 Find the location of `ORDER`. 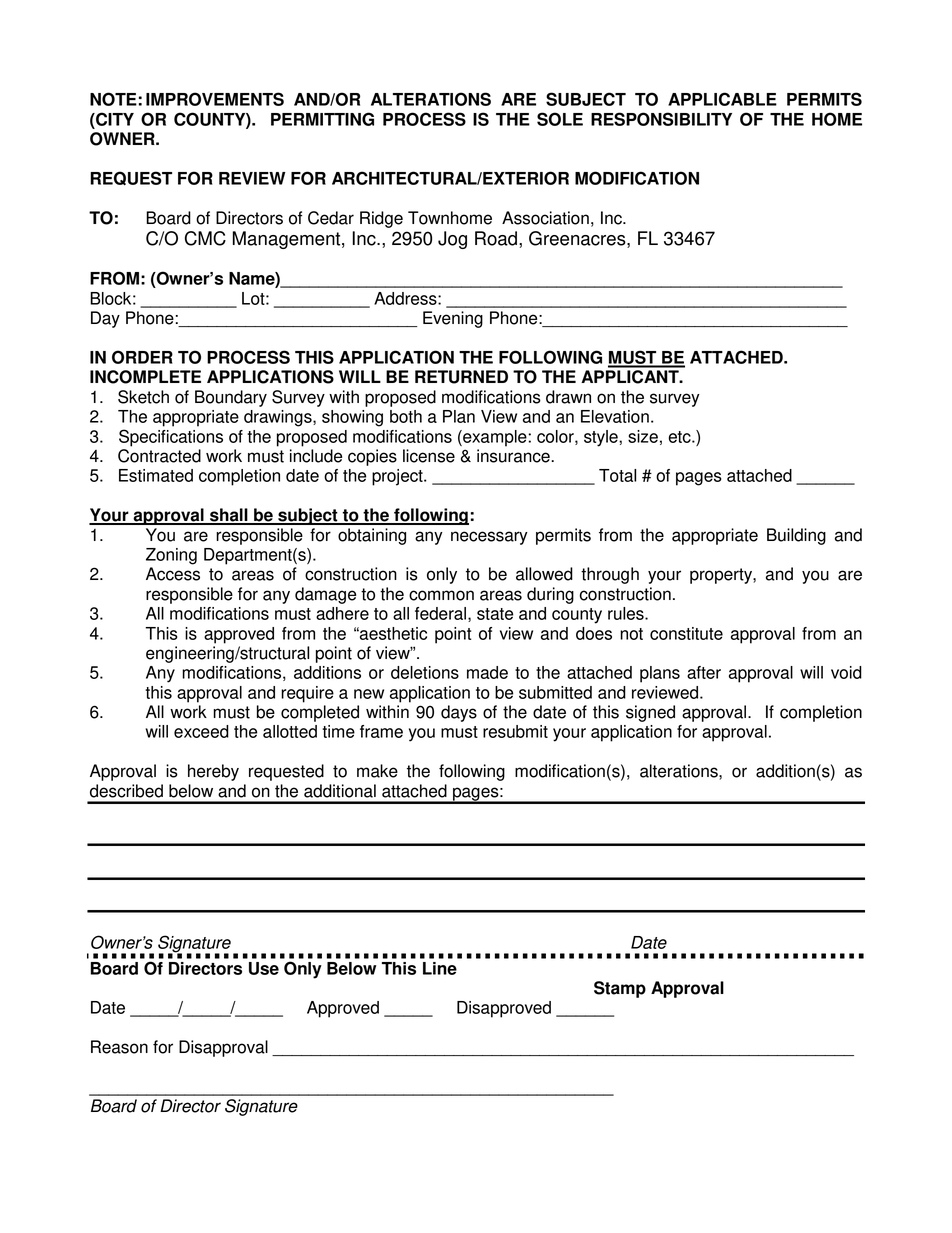

ORDER is located at coordinates (142, 357).
